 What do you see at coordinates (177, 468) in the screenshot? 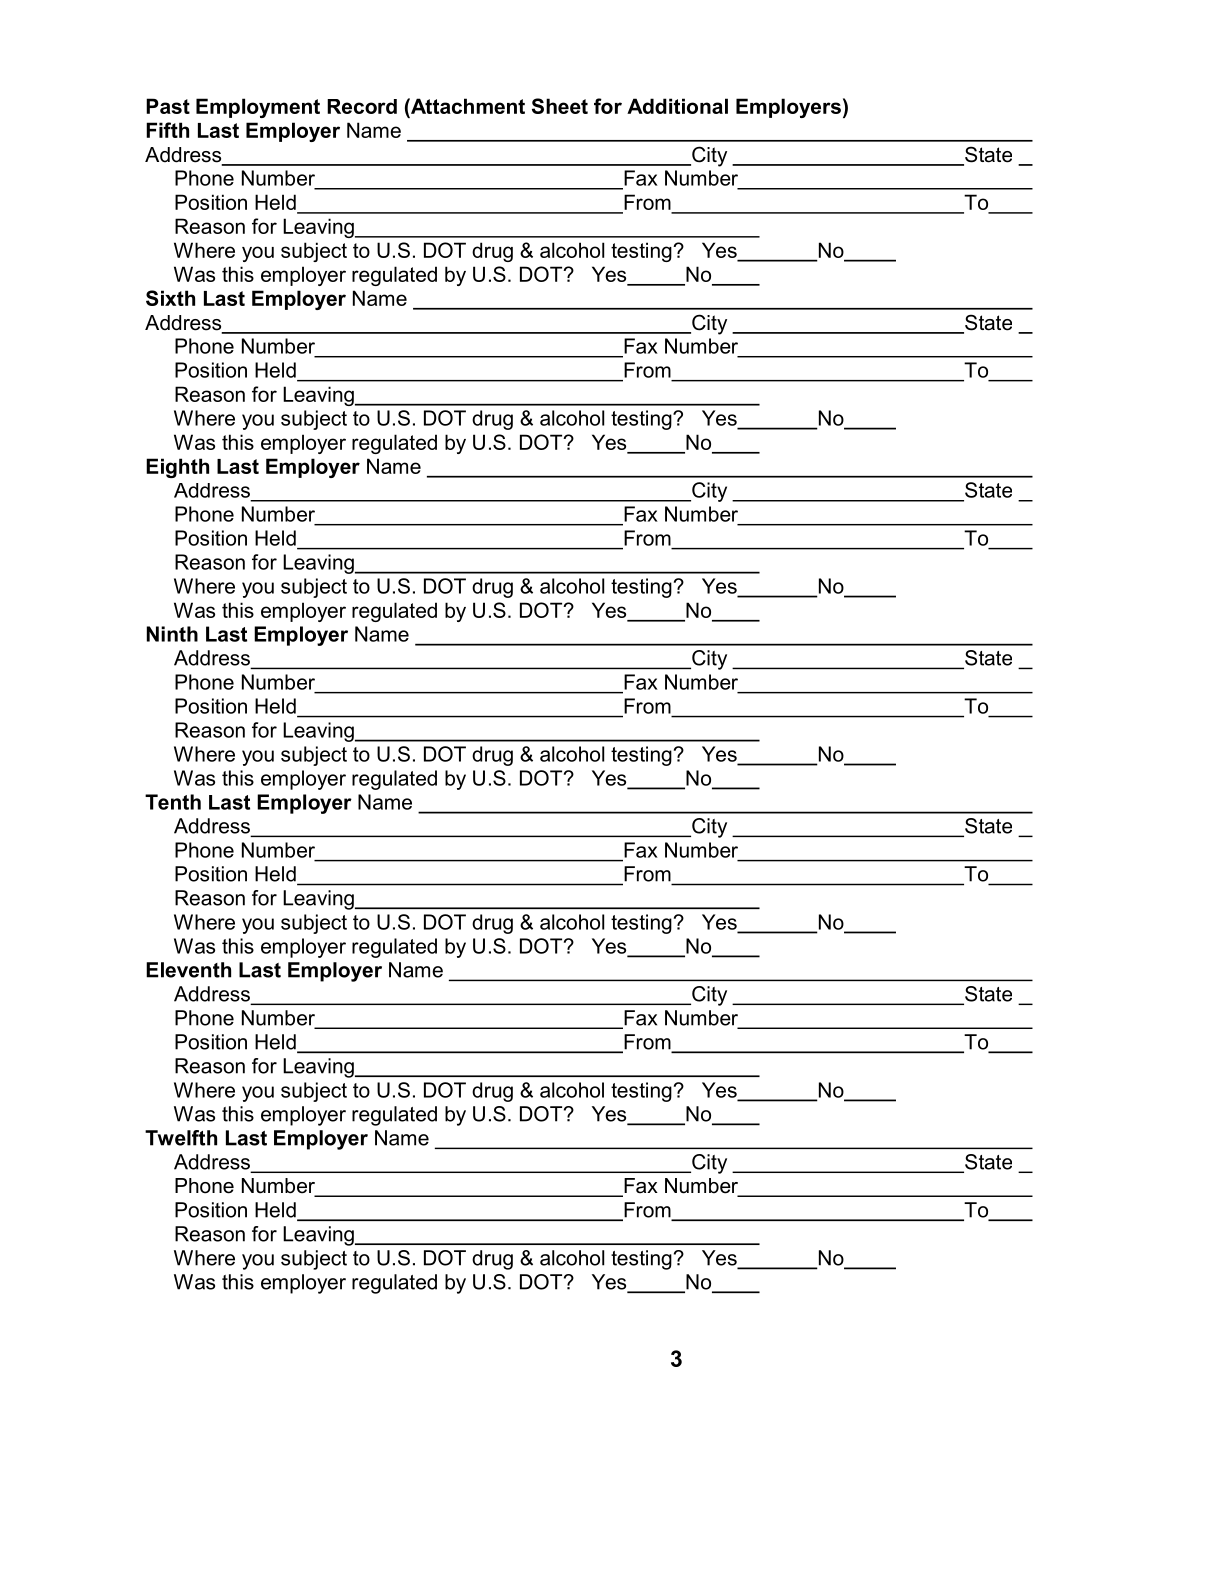
I see `Eighth` at bounding box center [177, 468].
